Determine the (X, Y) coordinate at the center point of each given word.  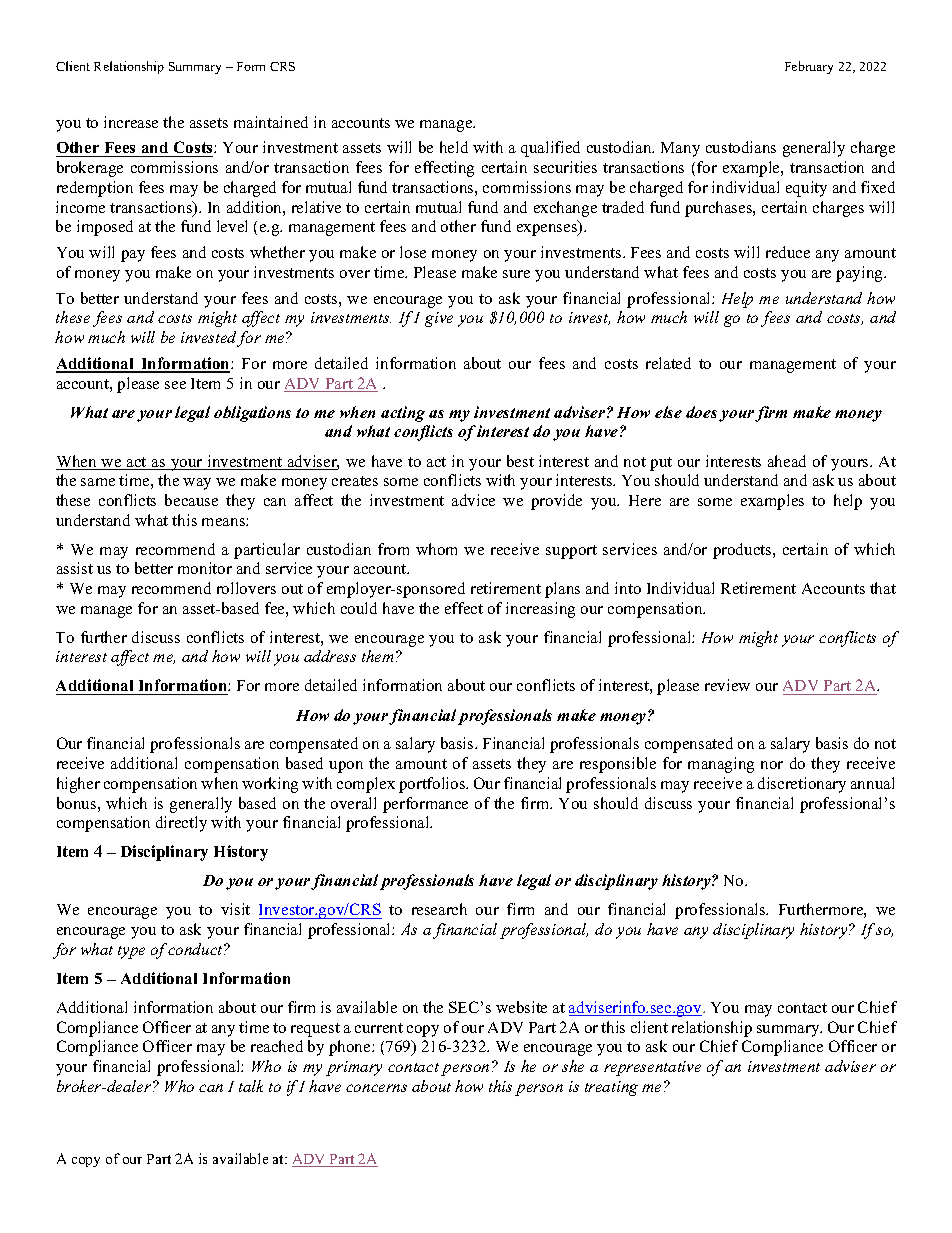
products (743, 551)
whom (436, 549)
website (521, 1007)
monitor (205, 568)
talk (251, 1086)
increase (131, 122)
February (809, 67)
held (454, 147)
